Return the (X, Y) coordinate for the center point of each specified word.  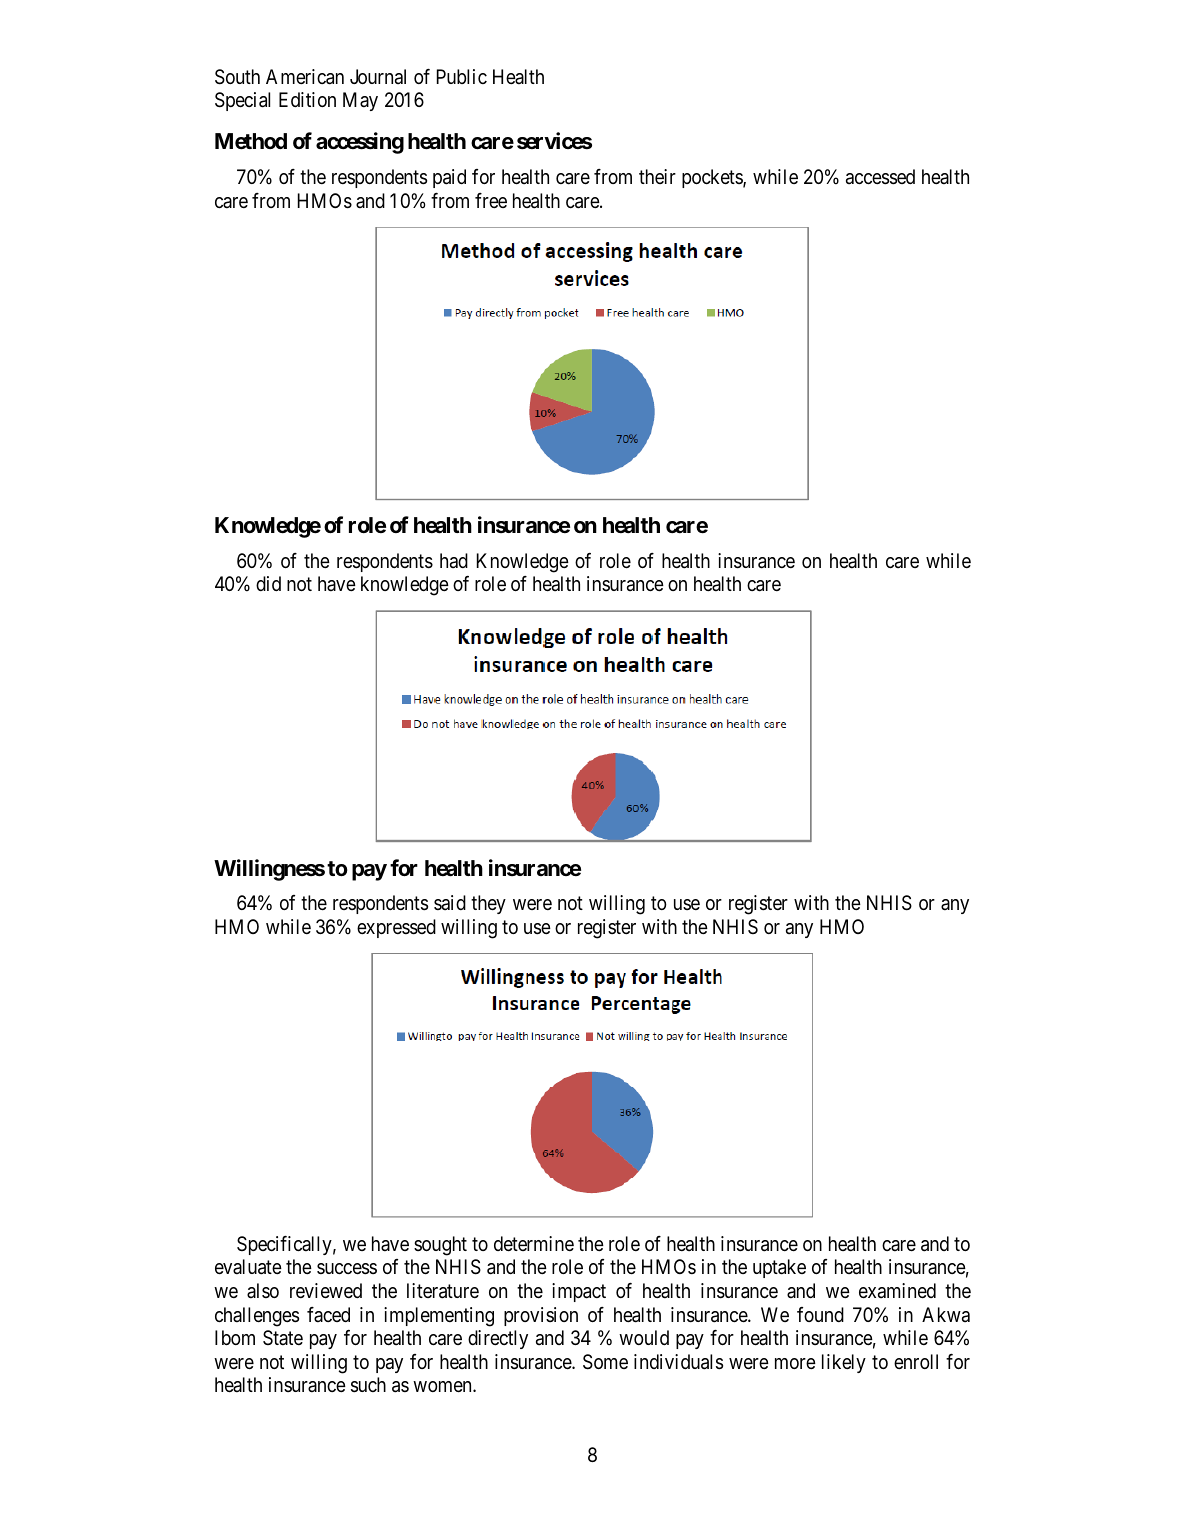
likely (844, 1363)
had (454, 560)
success (347, 1269)
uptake (779, 1268)
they (488, 904)
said (450, 902)
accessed (880, 177)
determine (534, 1244)
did (268, 583)
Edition (307, 99)
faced (328, 1314)
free (491, 200)
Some (605, 1362)
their (657, 176)
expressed (396, 928)
